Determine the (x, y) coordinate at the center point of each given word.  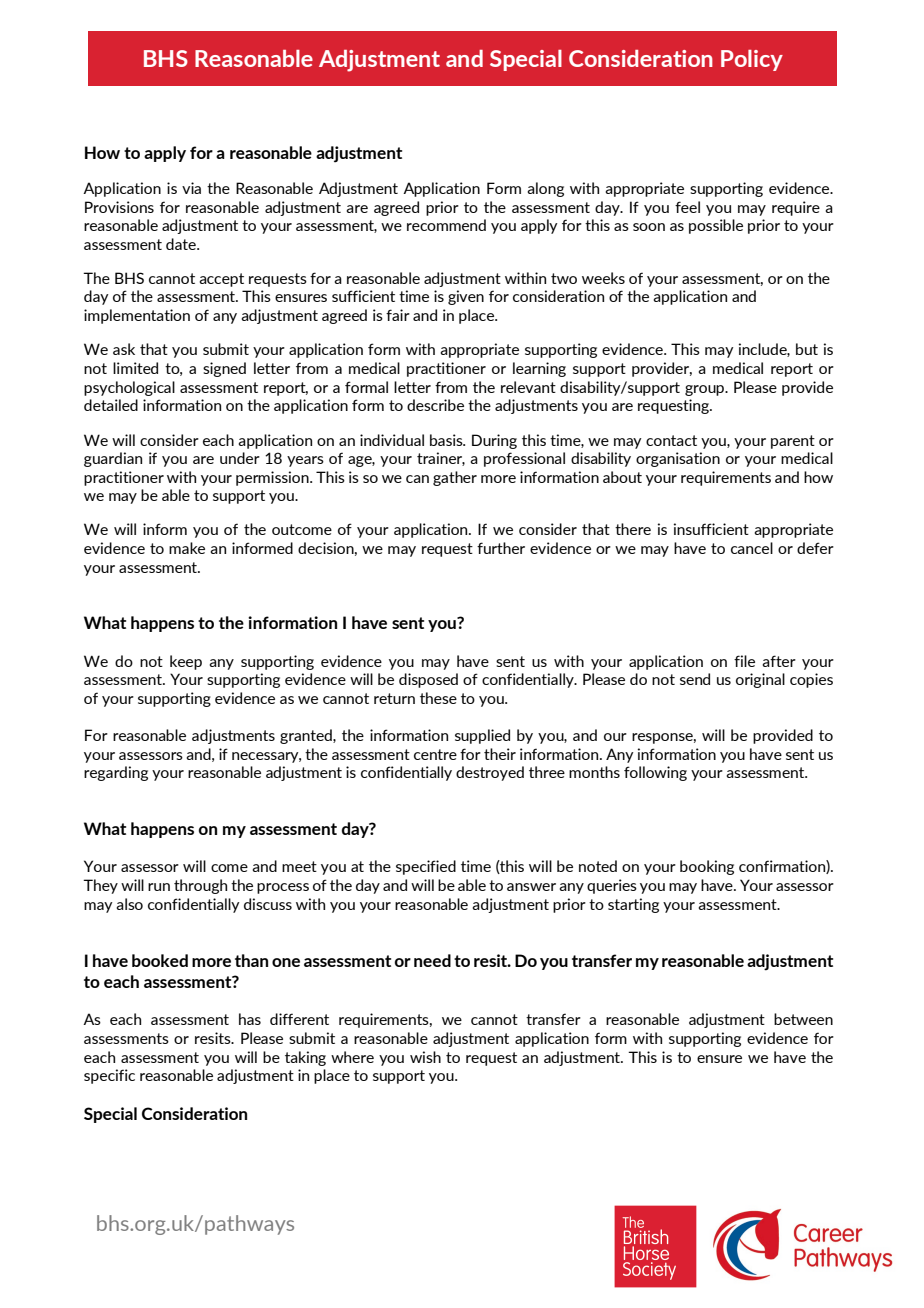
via (191, 188)
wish (425, 1057)
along (545, 189)
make (187, 548)
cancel (752, 548)
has (250, 1019)
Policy (752, 60)
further (501, 548)
